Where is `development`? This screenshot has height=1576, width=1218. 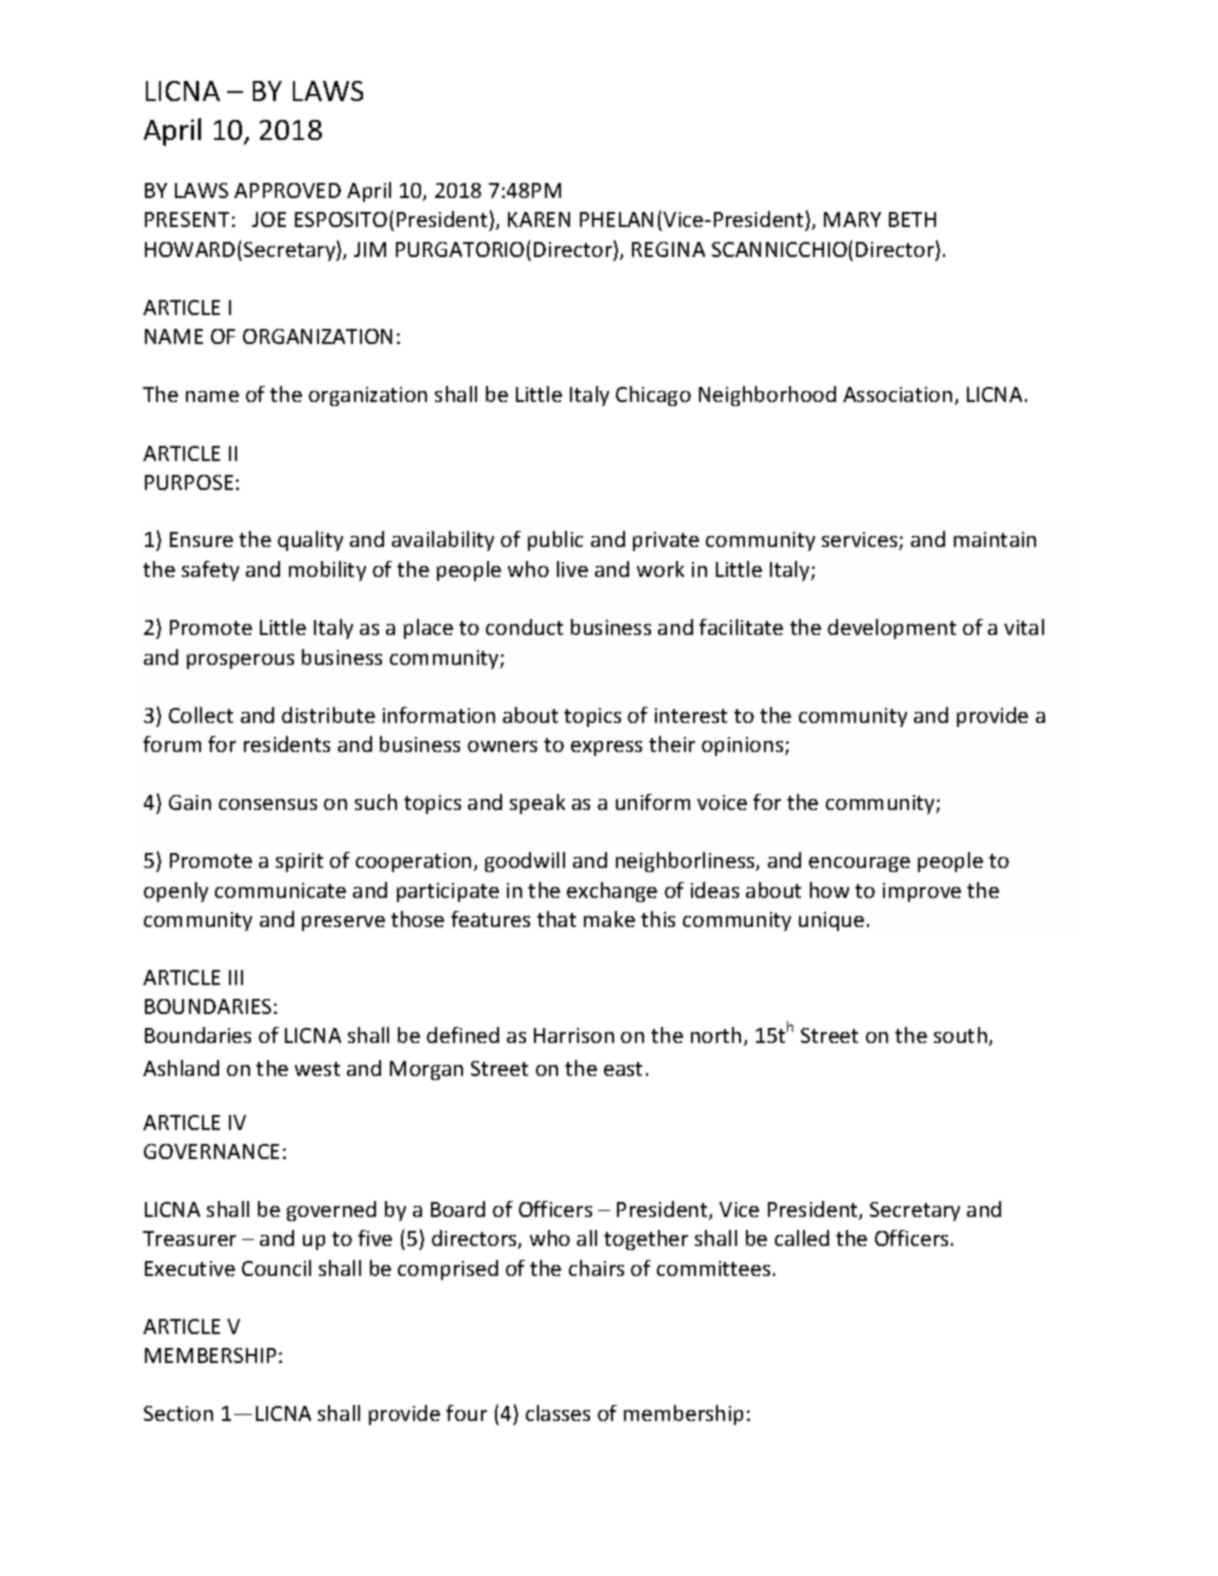 development is located at coordinates (892, 629).
